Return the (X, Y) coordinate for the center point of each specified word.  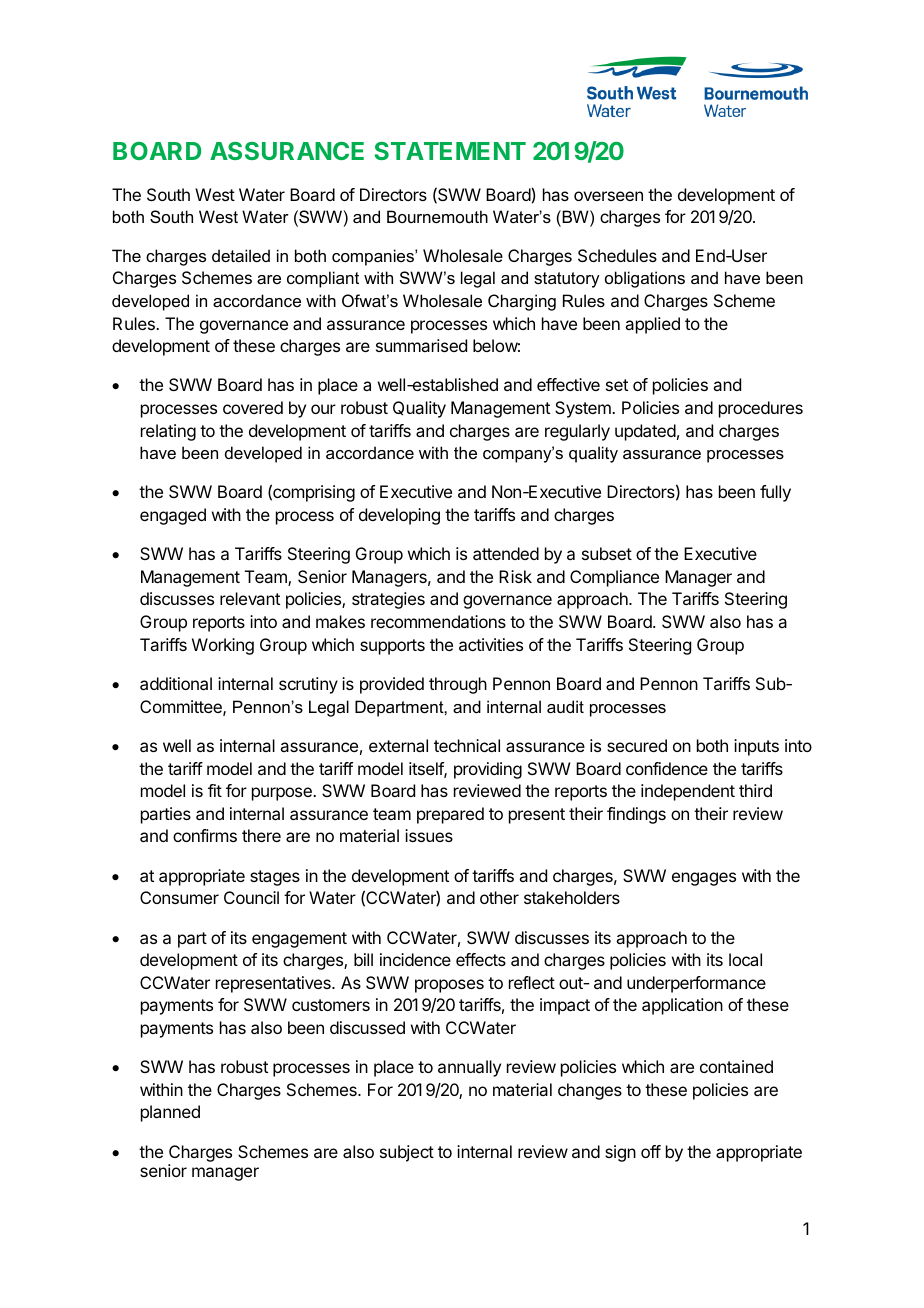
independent (688, 792)
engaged (173, 516)
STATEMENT (450, 151)
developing (399, 516)
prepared (450, 815)
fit (215, 790)
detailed (241, 255)
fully (775, 493)
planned (170, 1113)
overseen (608, 196)
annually (469, 1068)
